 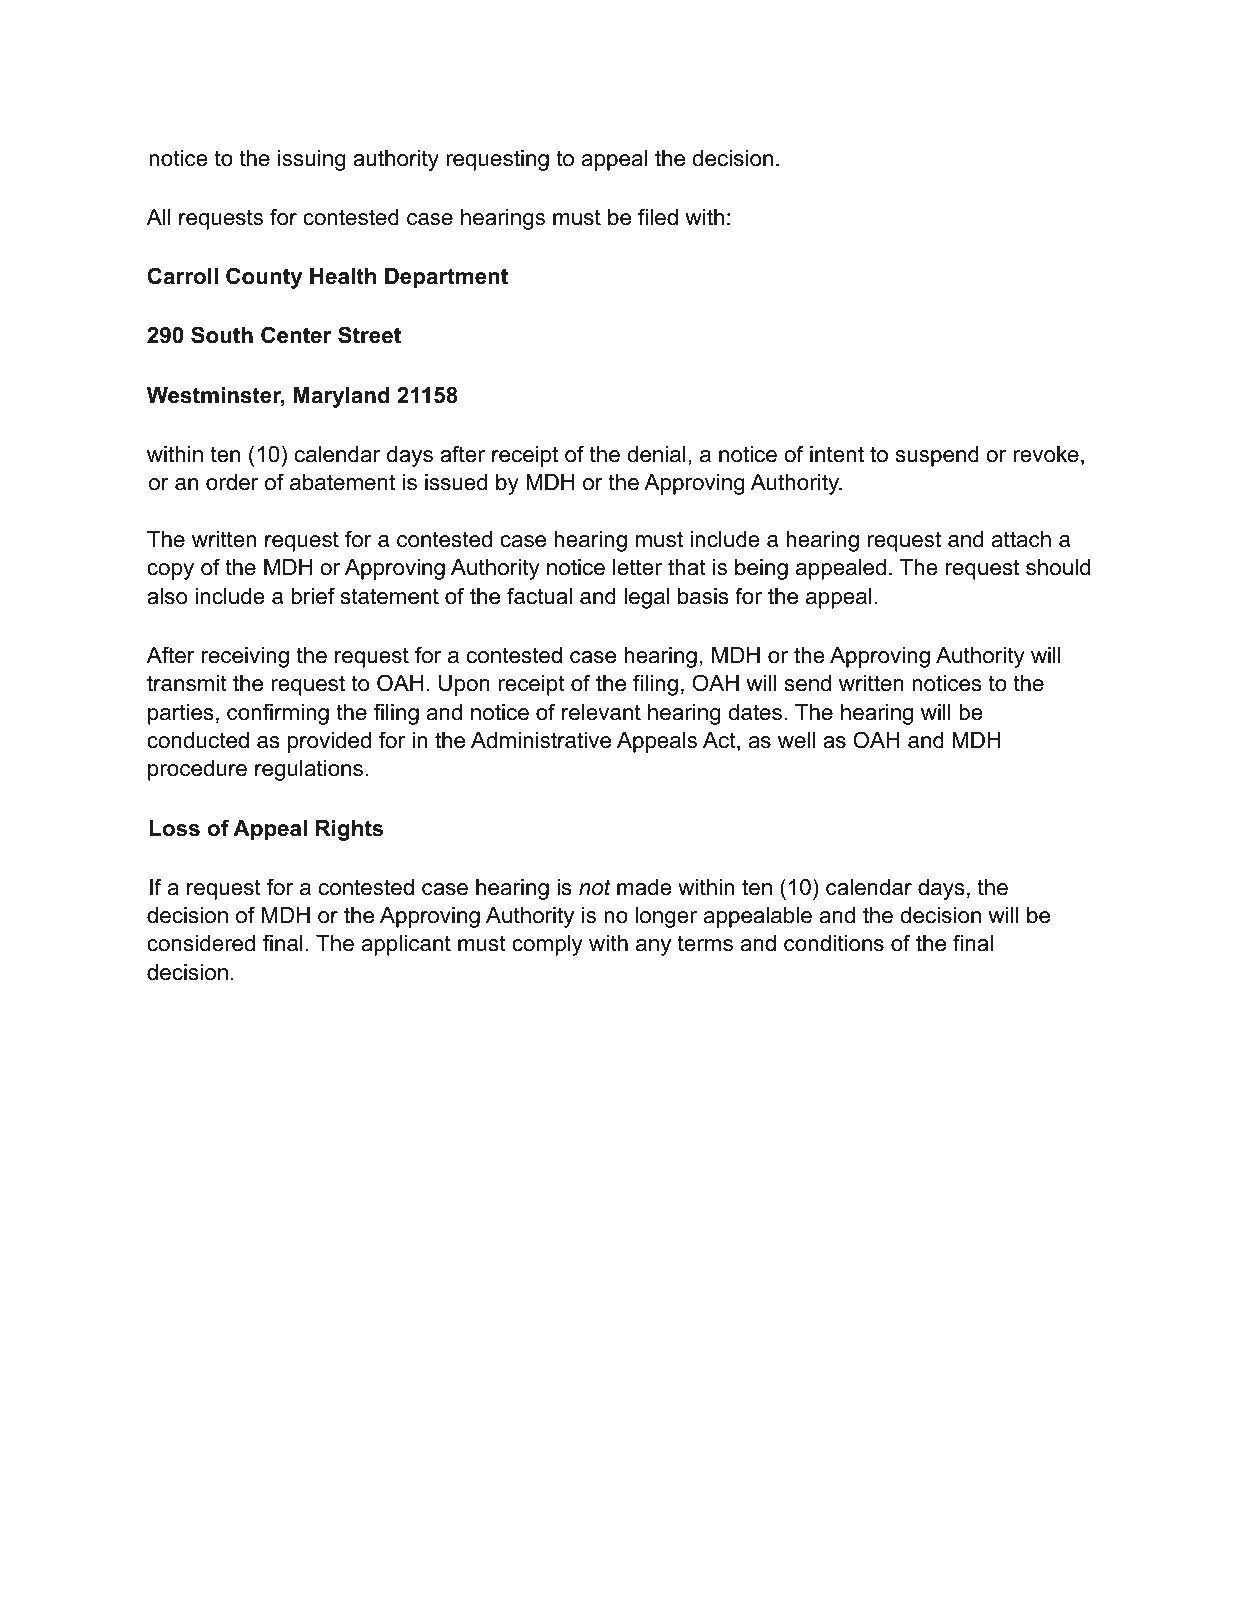 I want to click on filed, so click(x=658, y=217).
